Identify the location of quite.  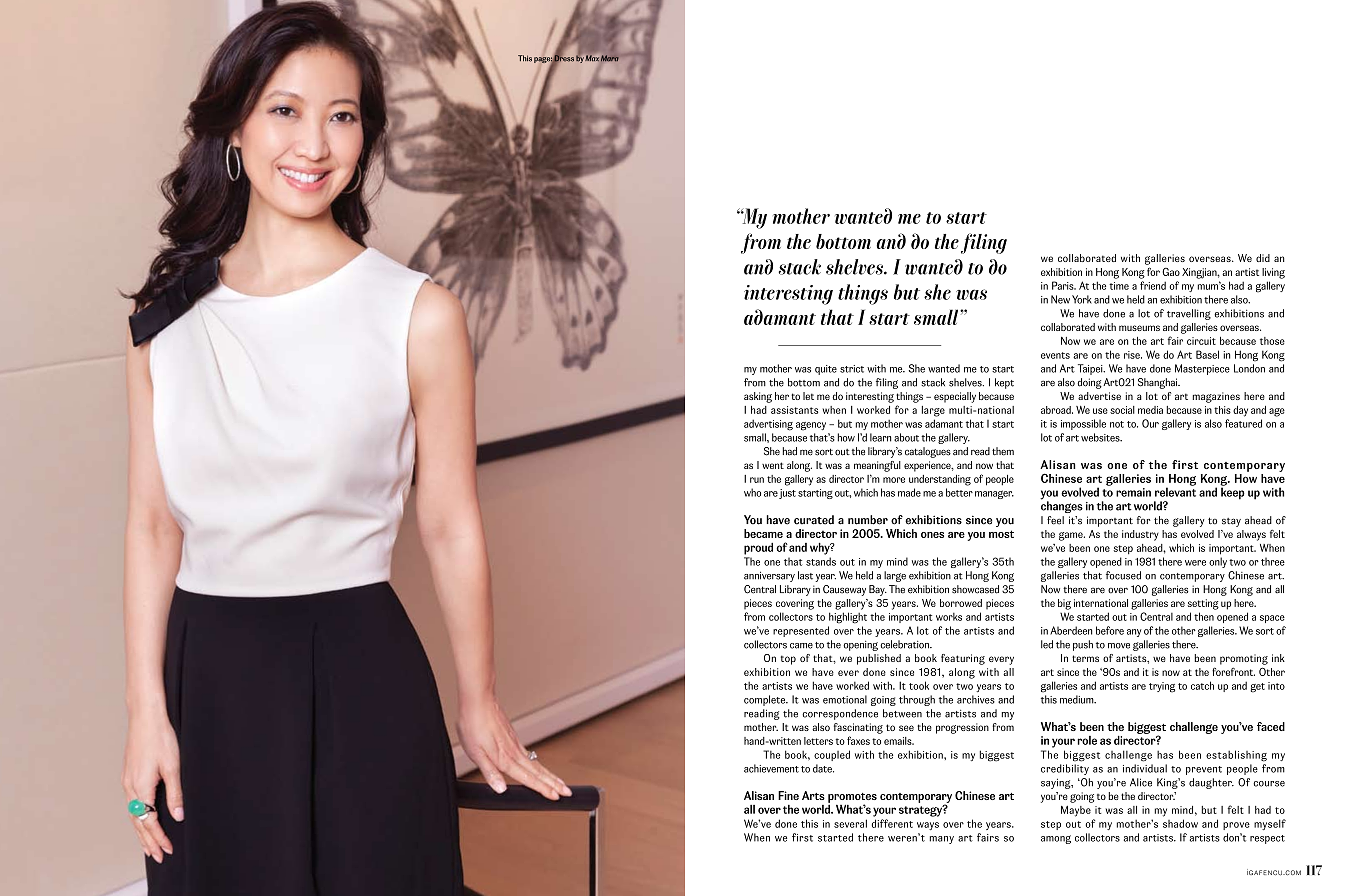
(826, 370).
